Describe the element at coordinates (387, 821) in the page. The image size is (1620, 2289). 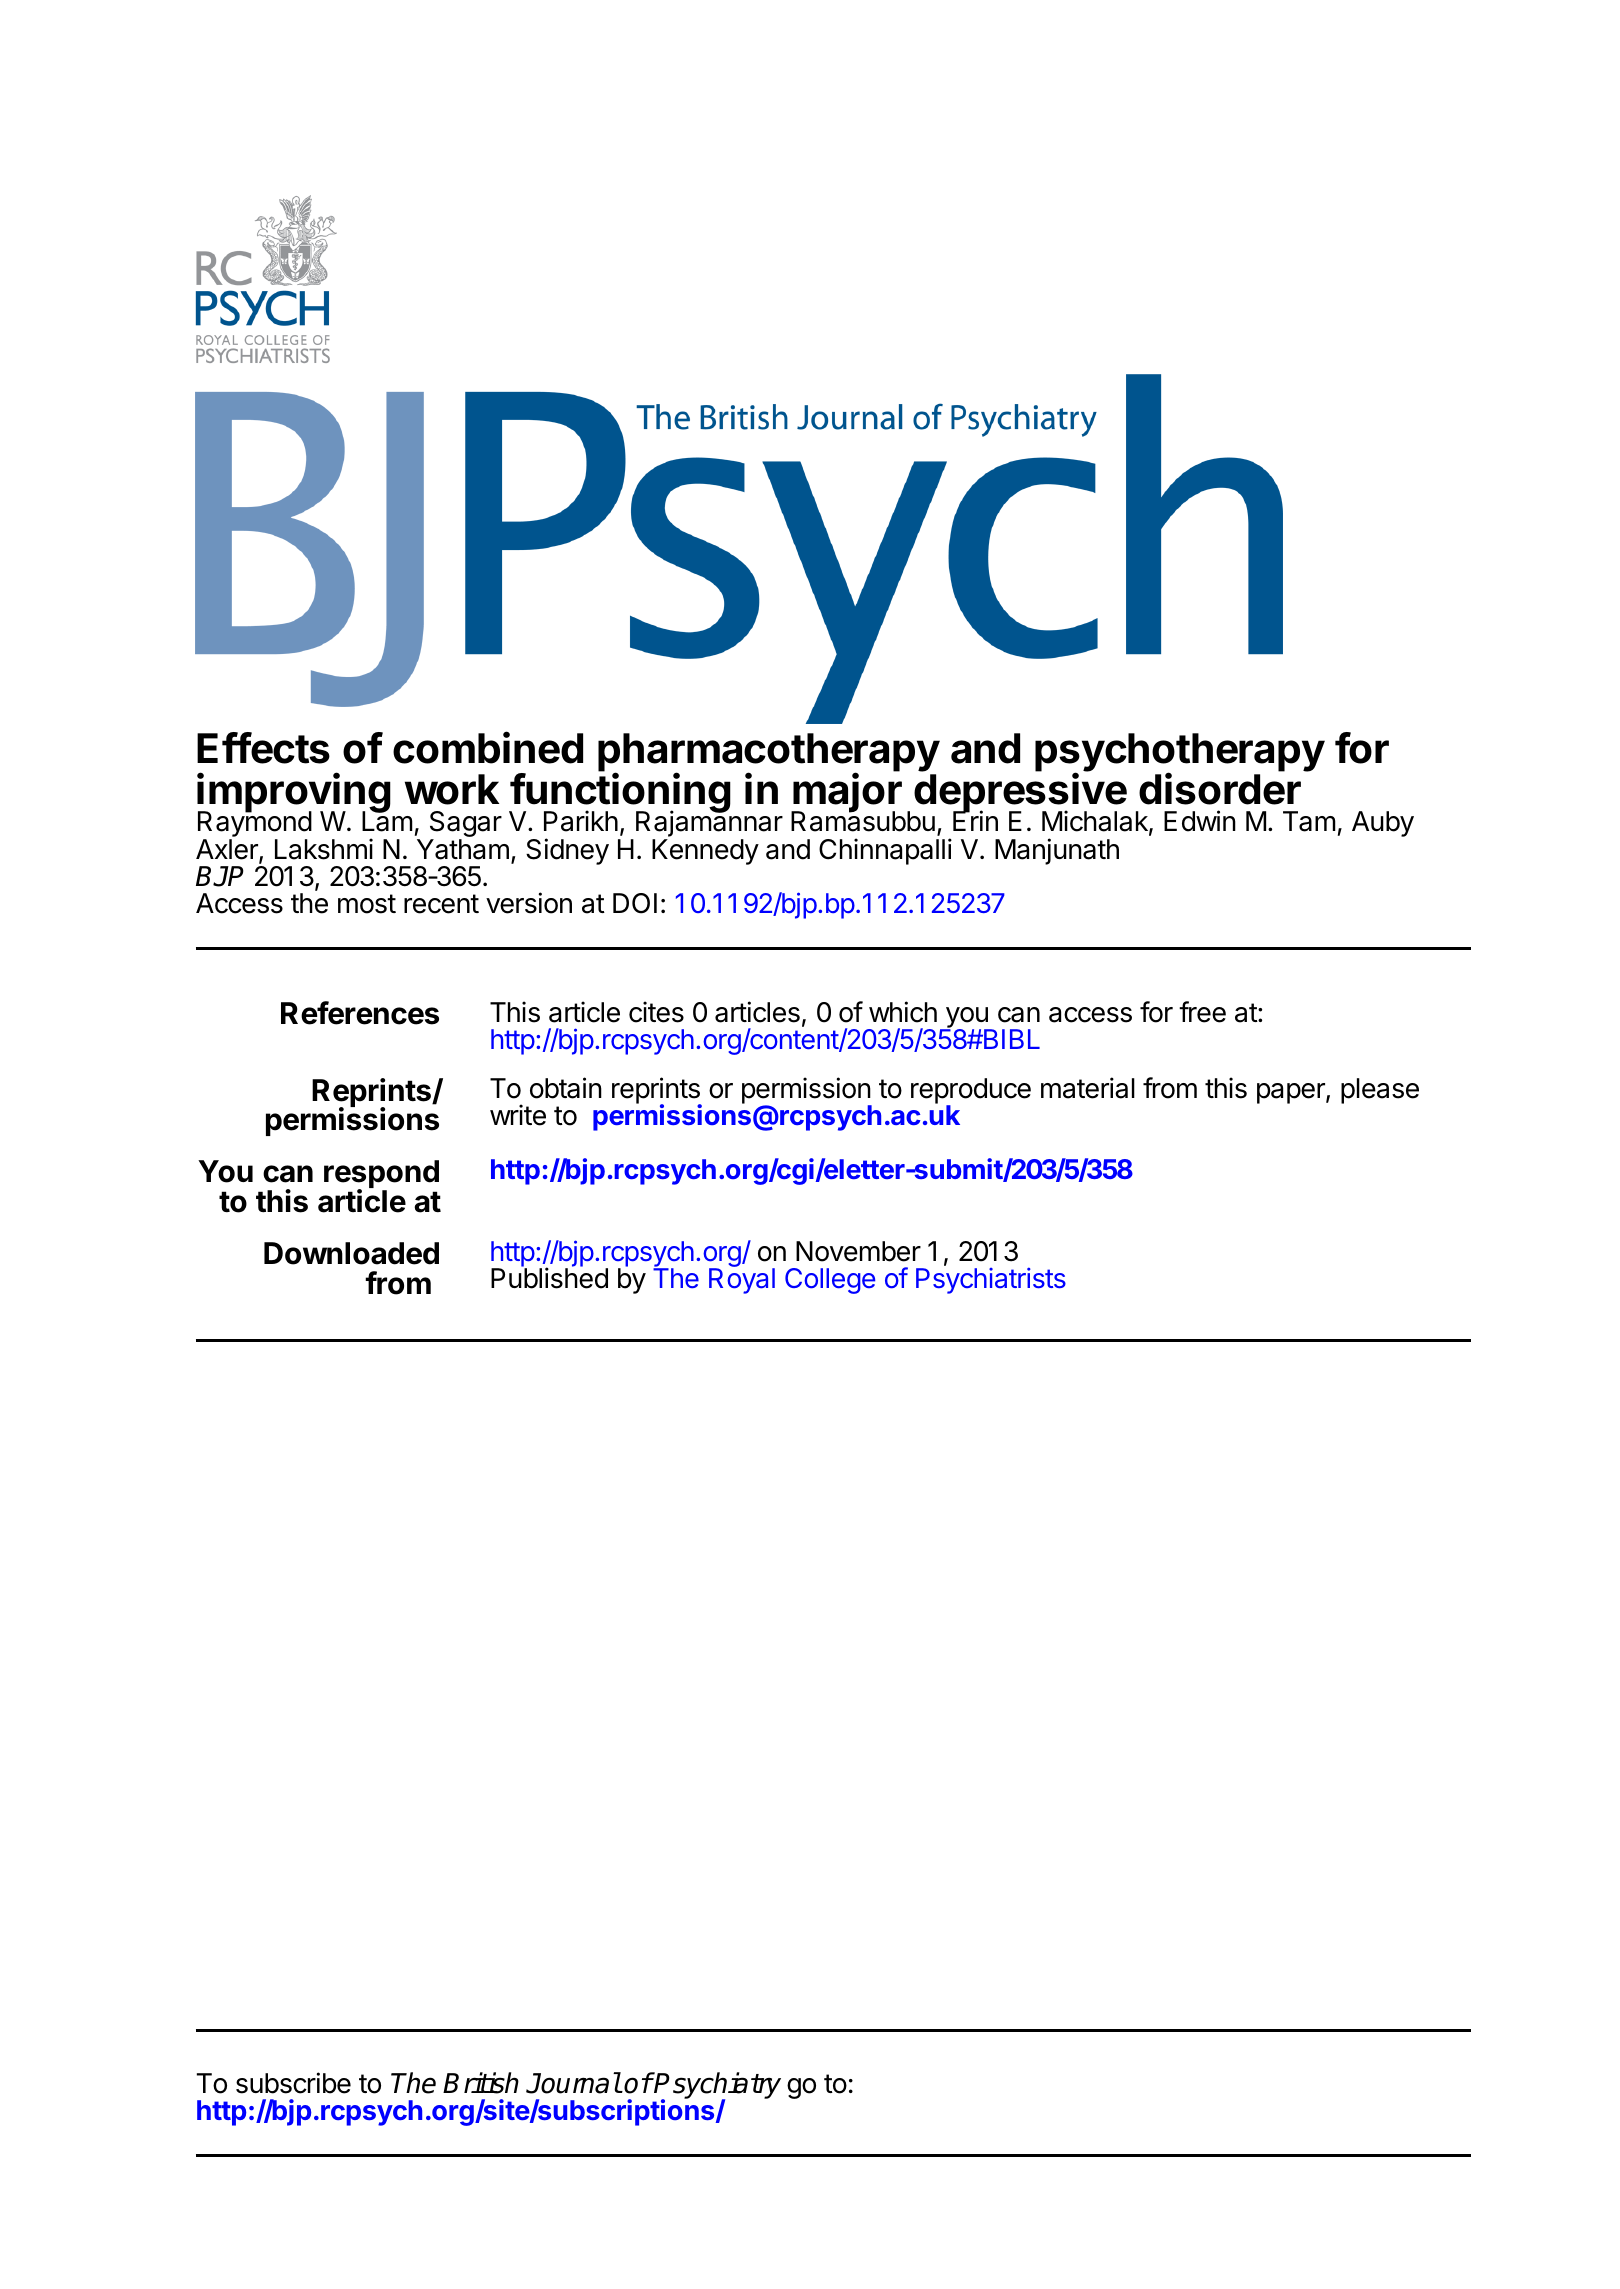
I see `Lam` at that location.
